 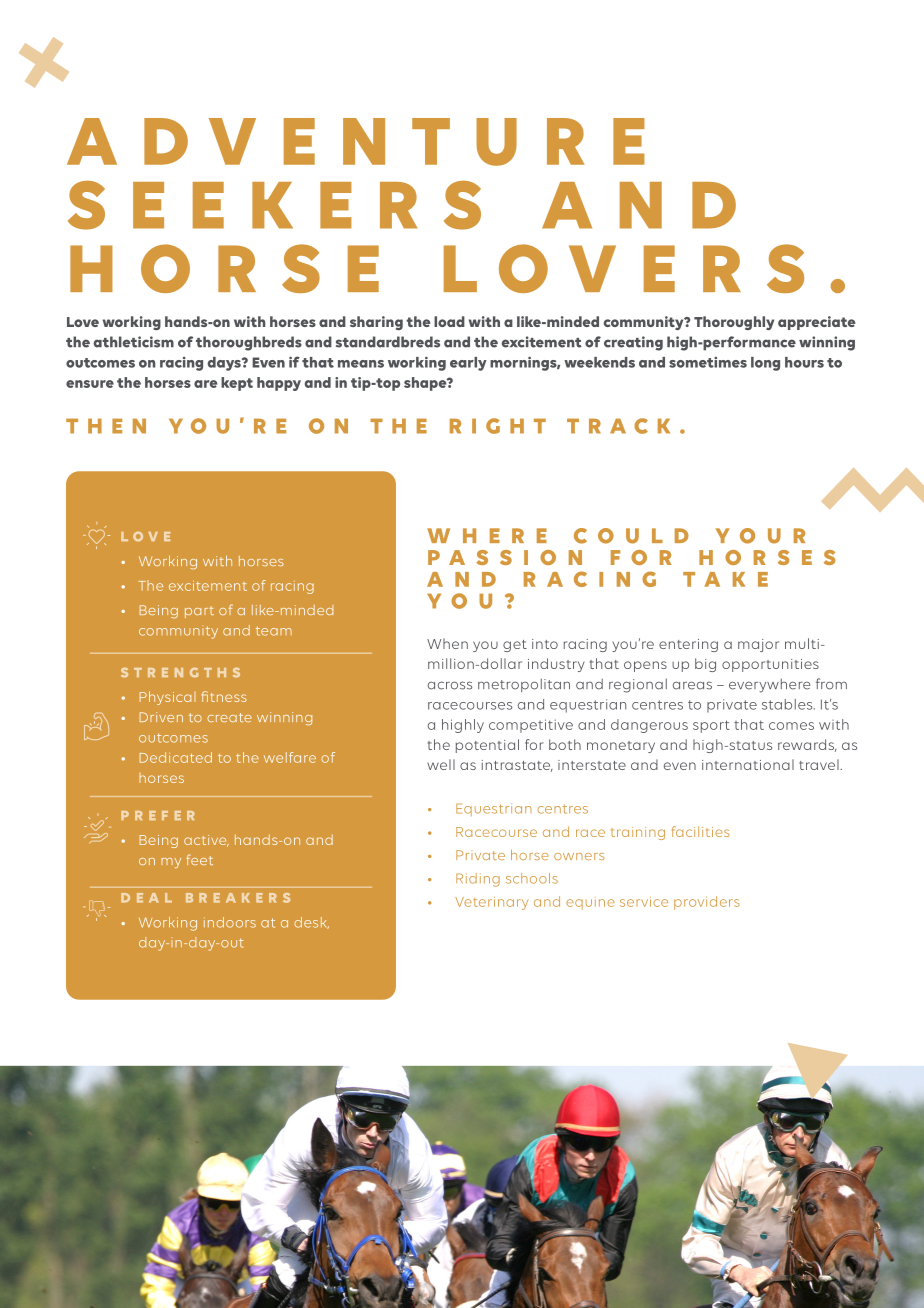 What do you see at coordinates (449, 321) in the image?
I see `load` at bounding box center [449, 321].
